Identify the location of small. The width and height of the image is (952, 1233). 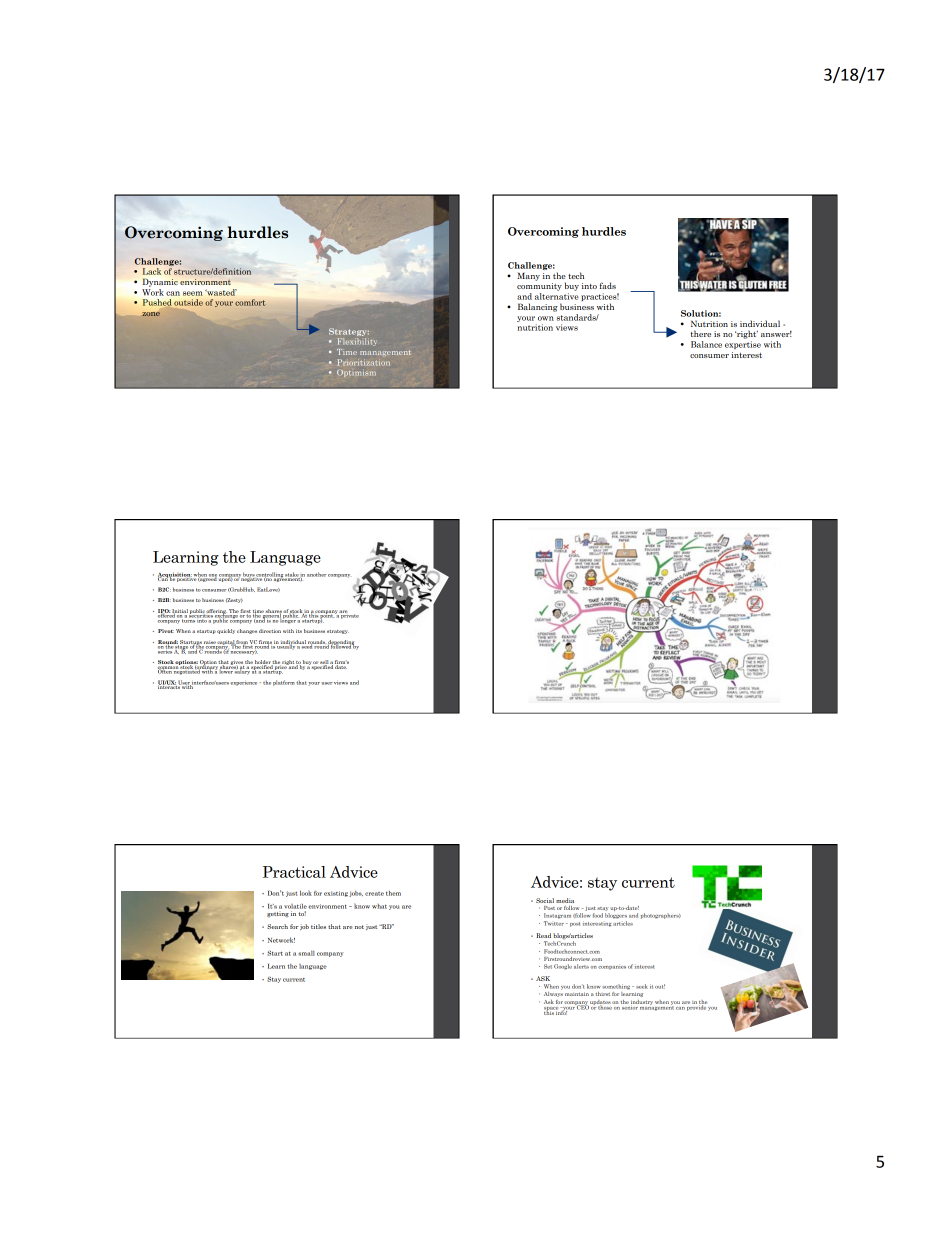
(306, 953).
